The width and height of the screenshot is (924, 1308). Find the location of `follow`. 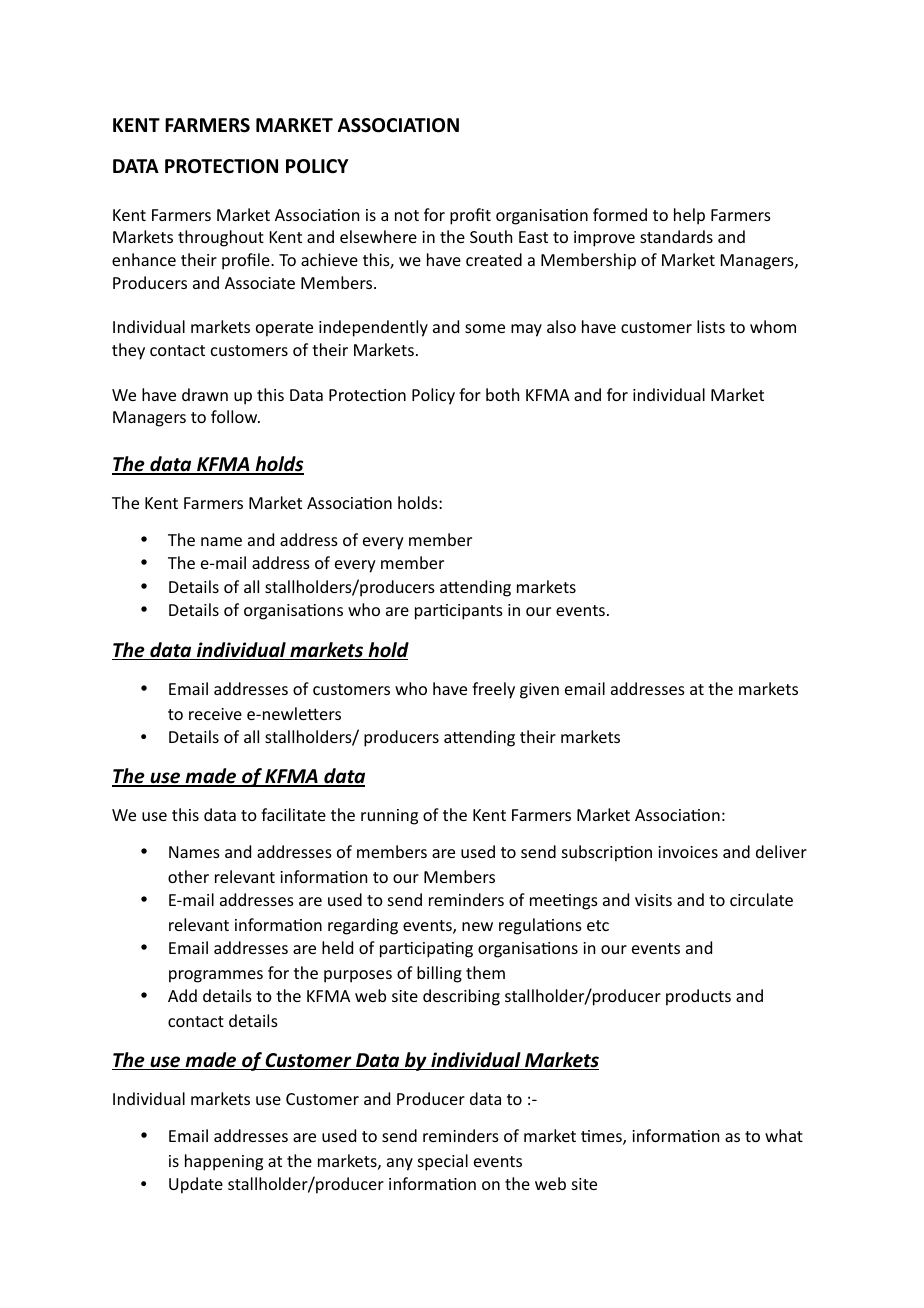

follow is located at coordinates (235, 416).
